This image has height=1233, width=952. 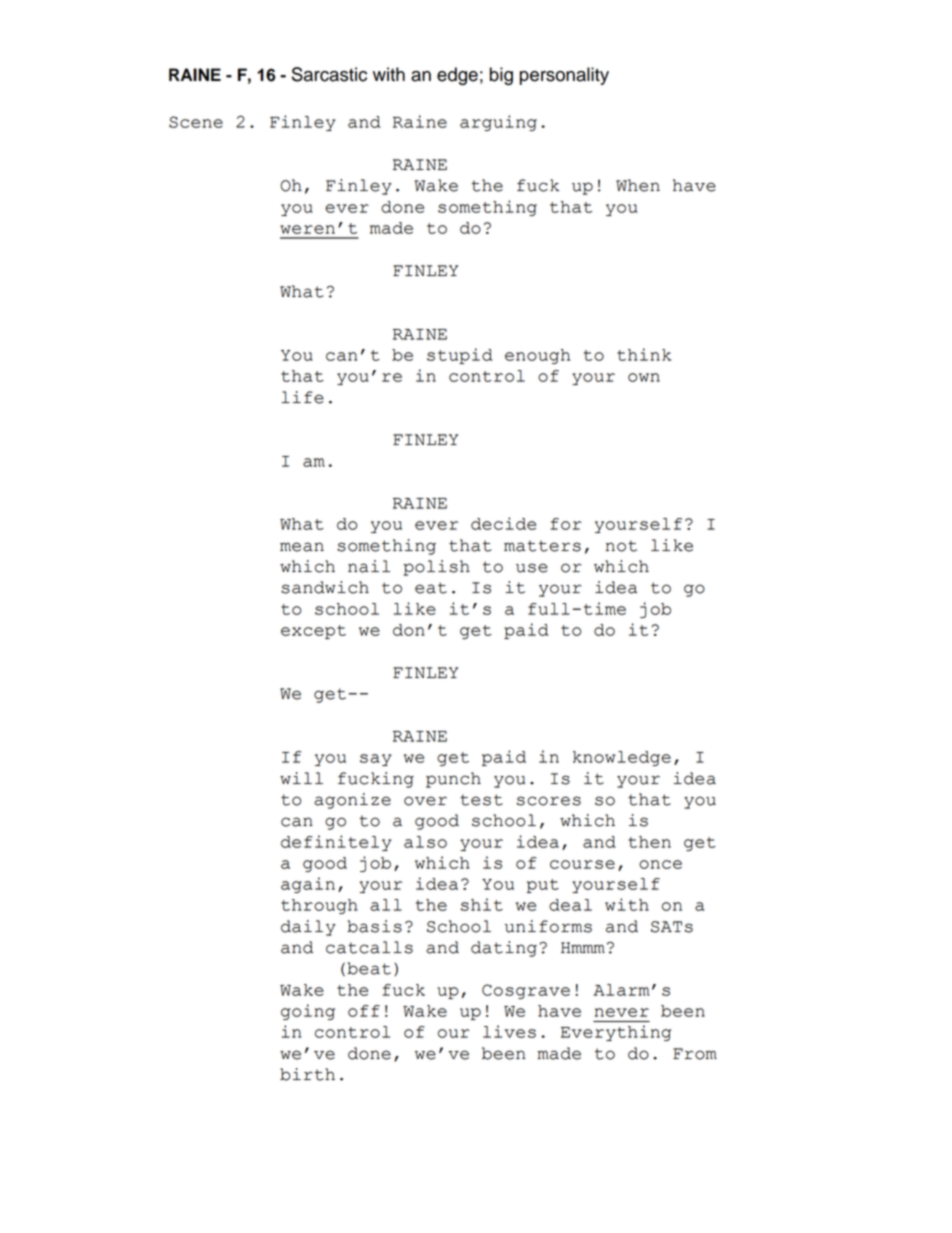 What do you see at coordinates (564, 76) in the image?
I see `personality` at bounding box center [564, 76].
